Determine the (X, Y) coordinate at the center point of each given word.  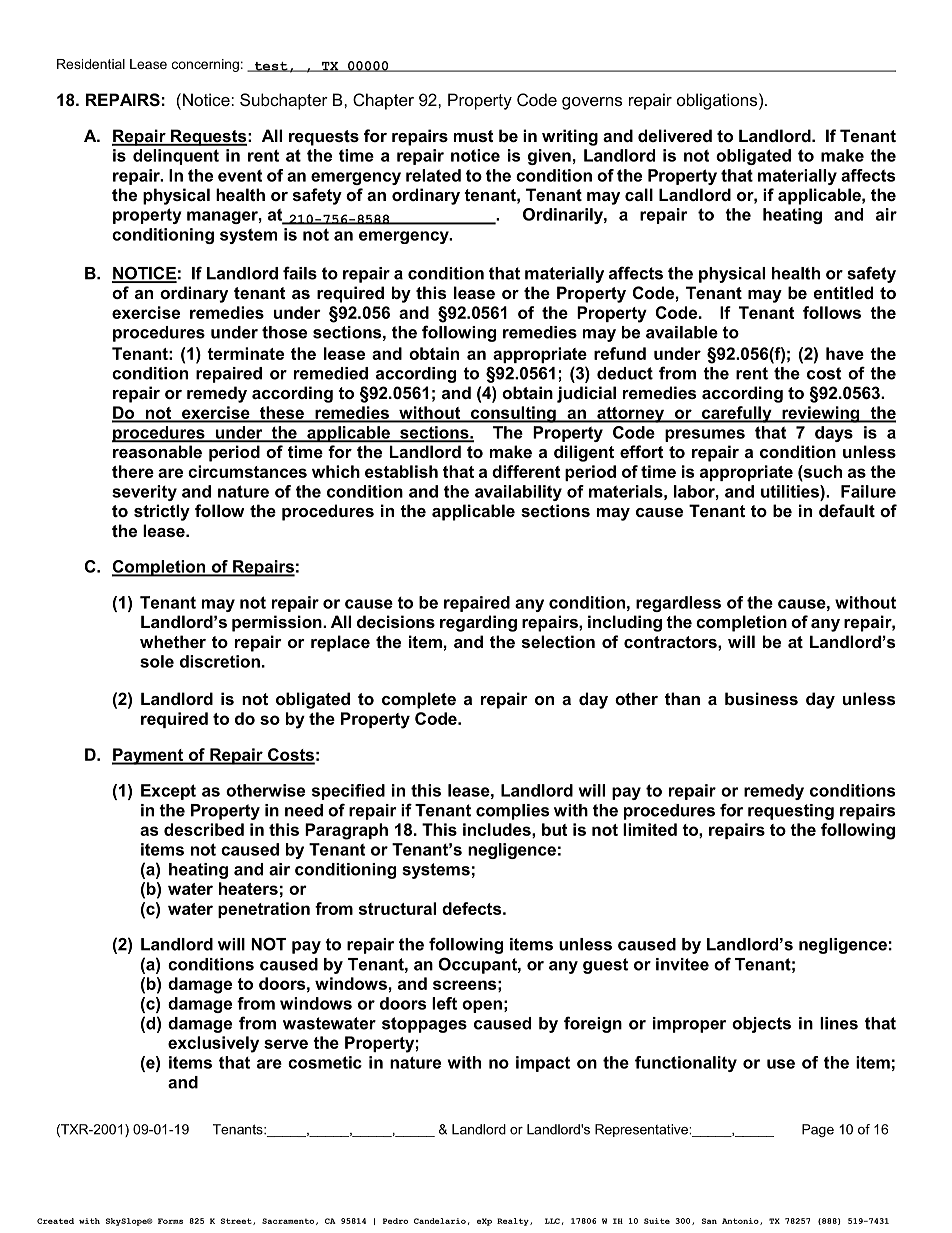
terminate (245, 353)
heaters (248, 888)
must (474, 136)
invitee (682, 964)
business (761, 698)
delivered (675, 135)
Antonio (741, 1221)
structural (397, 908)
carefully (737, 414)
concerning (205, 65)
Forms (170, 1221)
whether (173, 641)
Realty (514, 1222)
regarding (478, 623)
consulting (513, 414)
